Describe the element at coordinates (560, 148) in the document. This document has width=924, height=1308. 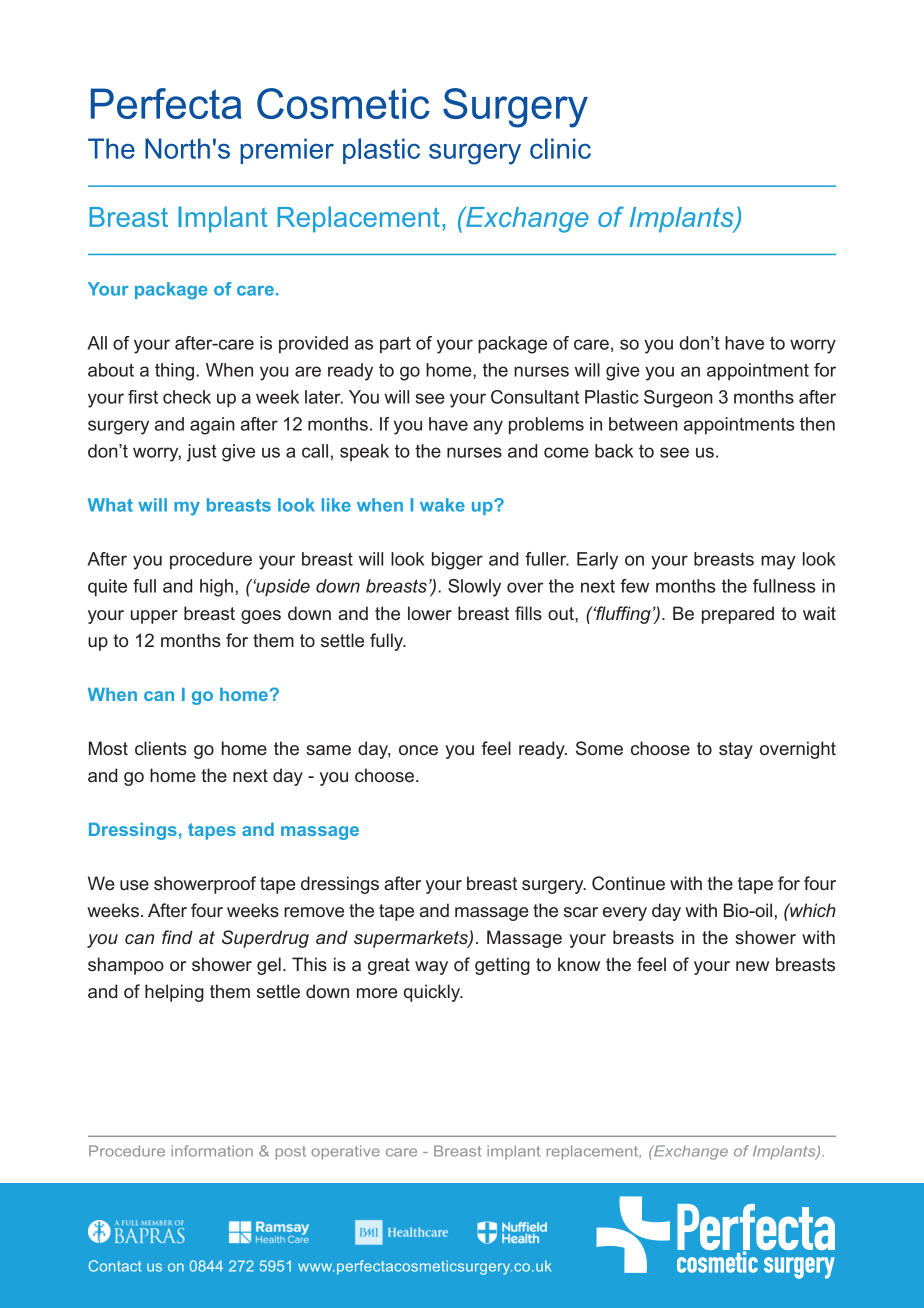
I see `clinic` at that location.
